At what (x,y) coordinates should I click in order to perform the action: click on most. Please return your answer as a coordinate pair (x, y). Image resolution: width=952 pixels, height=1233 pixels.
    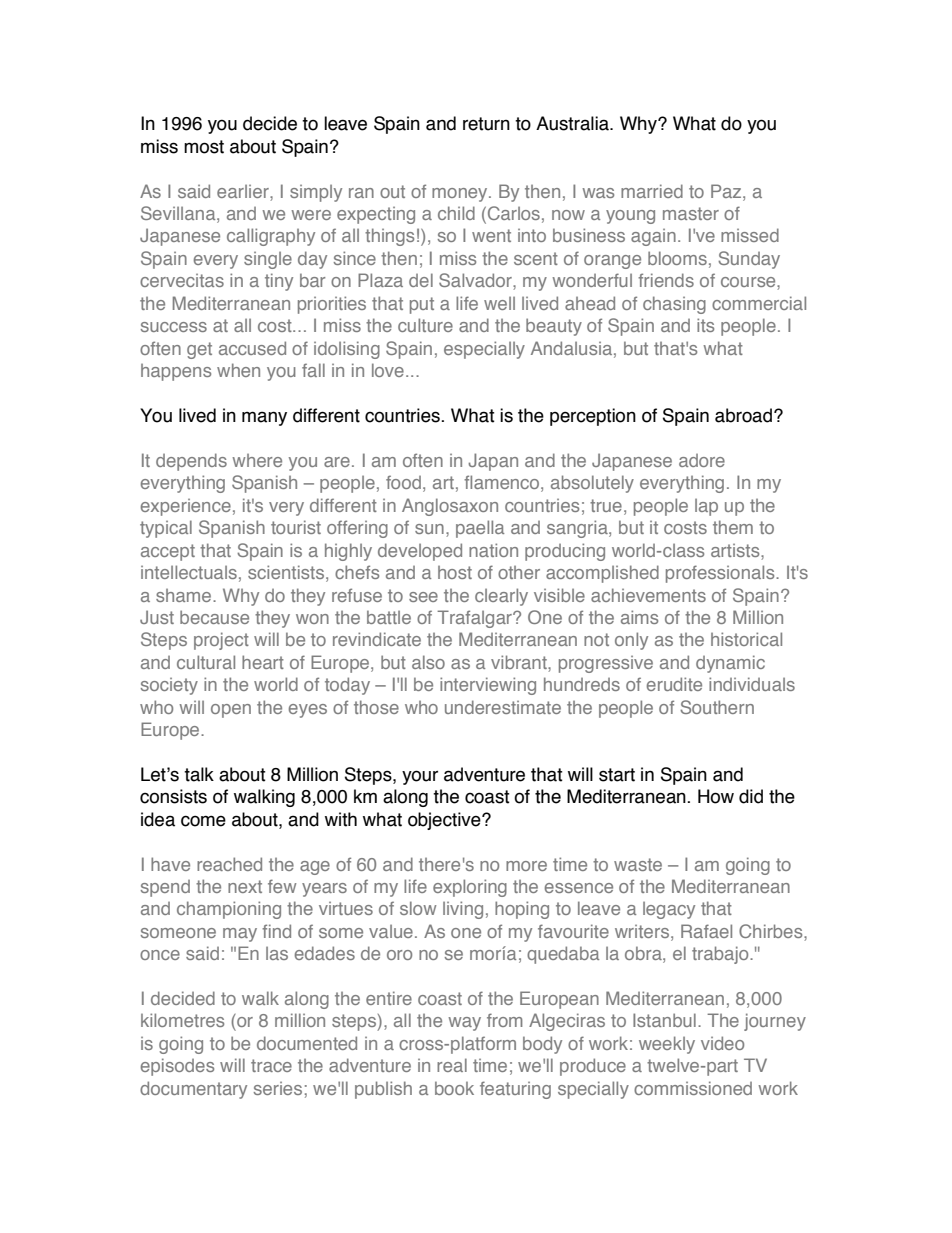
    Looking at the image, I should click on (204, 147).
